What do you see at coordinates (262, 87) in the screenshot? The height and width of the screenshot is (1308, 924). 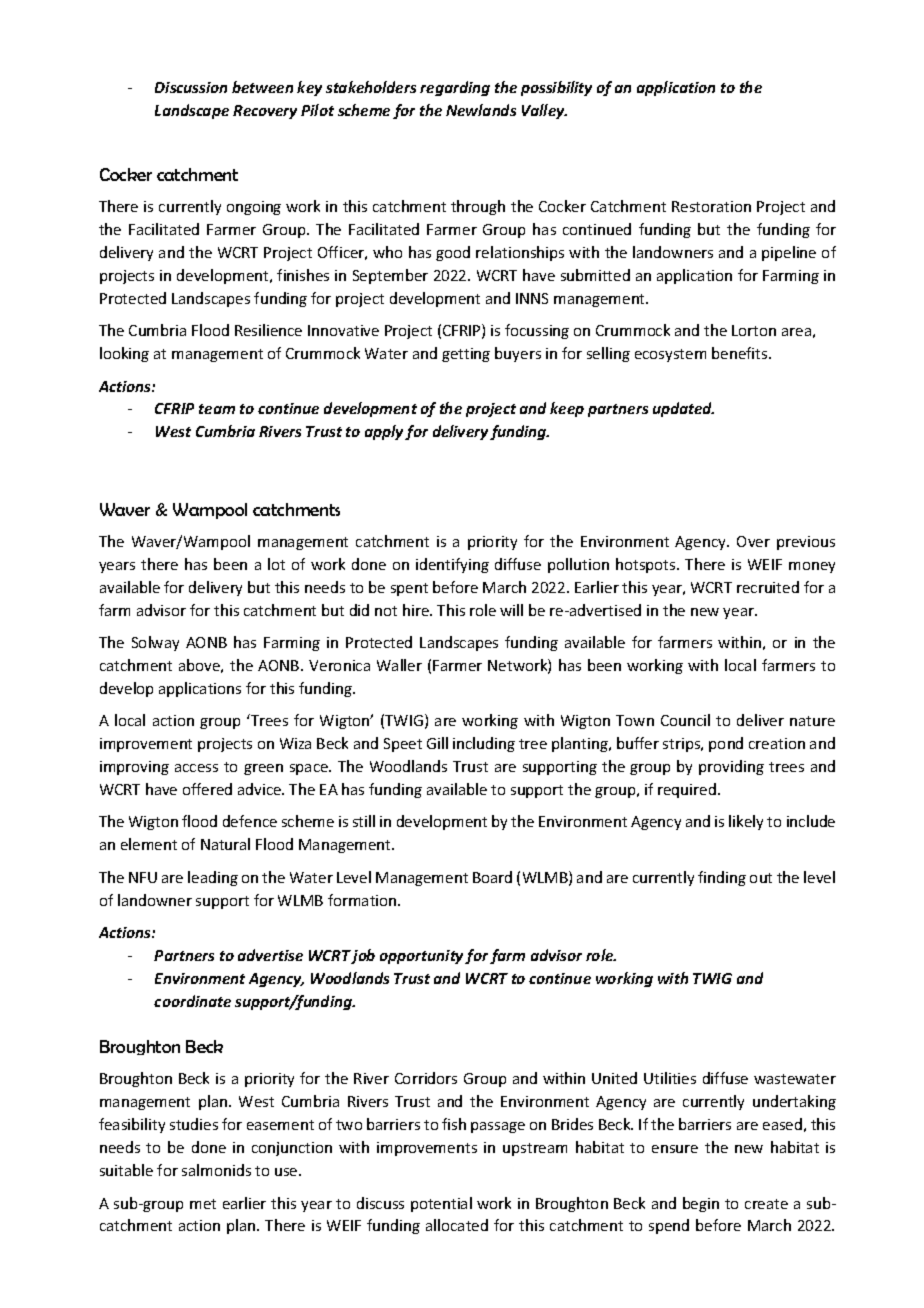 I see `between` at bounding box center [262, 87].
